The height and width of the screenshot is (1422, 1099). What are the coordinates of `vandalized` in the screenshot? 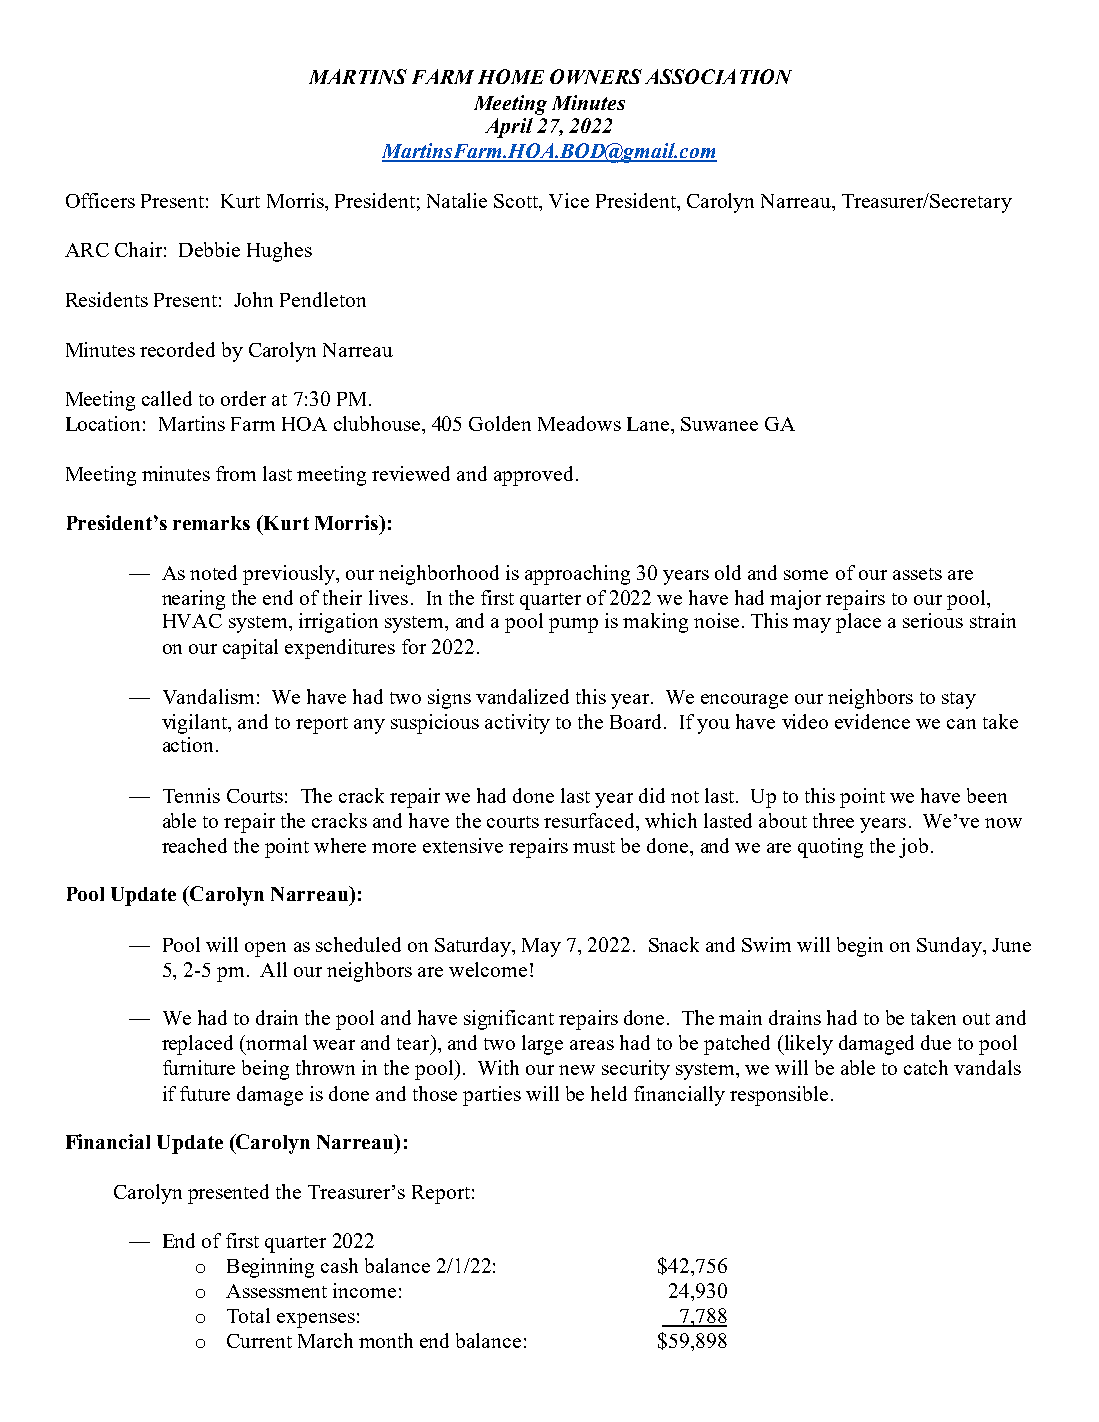 It's located at (522, 696).
